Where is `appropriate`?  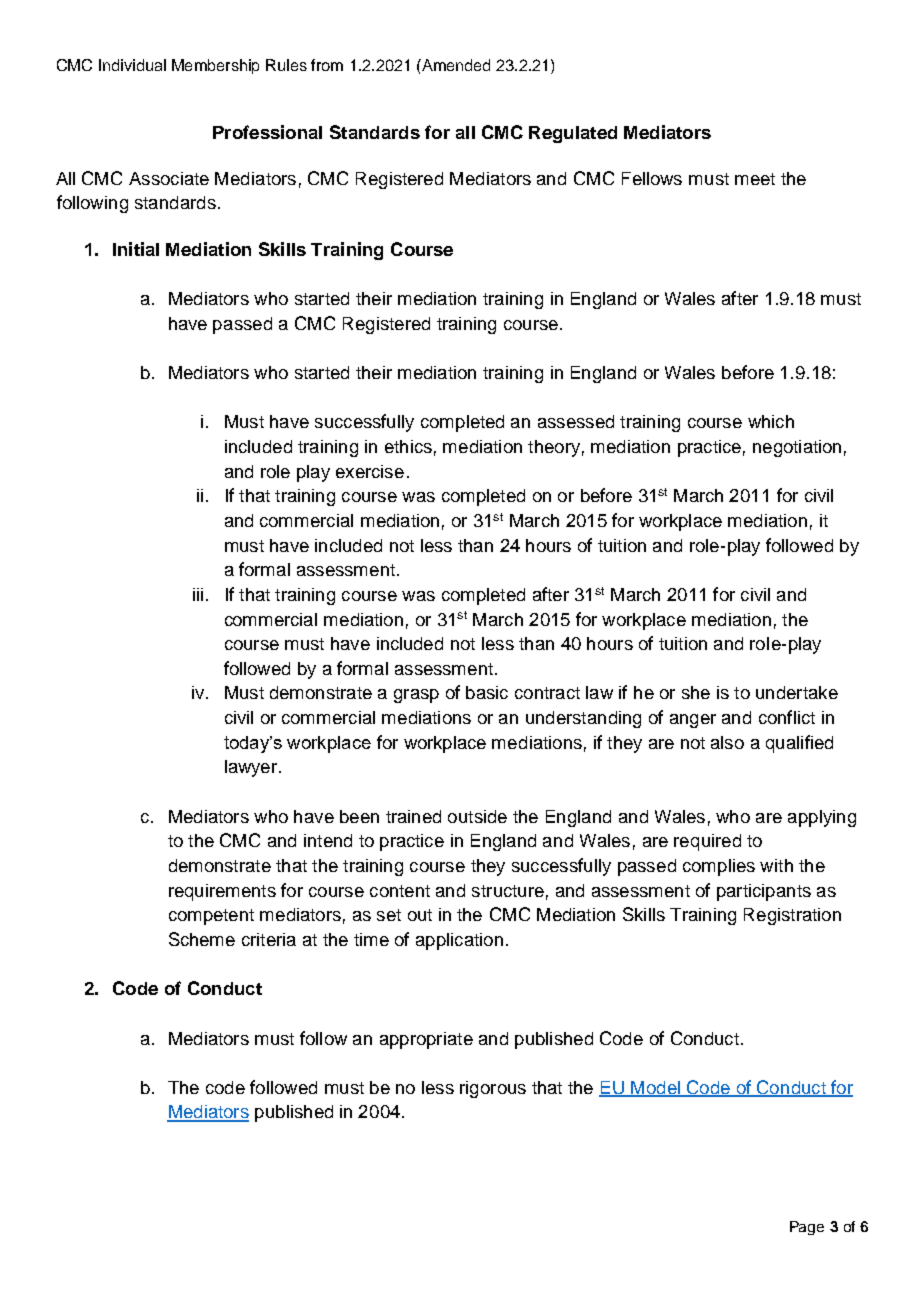
appropriate is located at coordinates (426, 1040).
